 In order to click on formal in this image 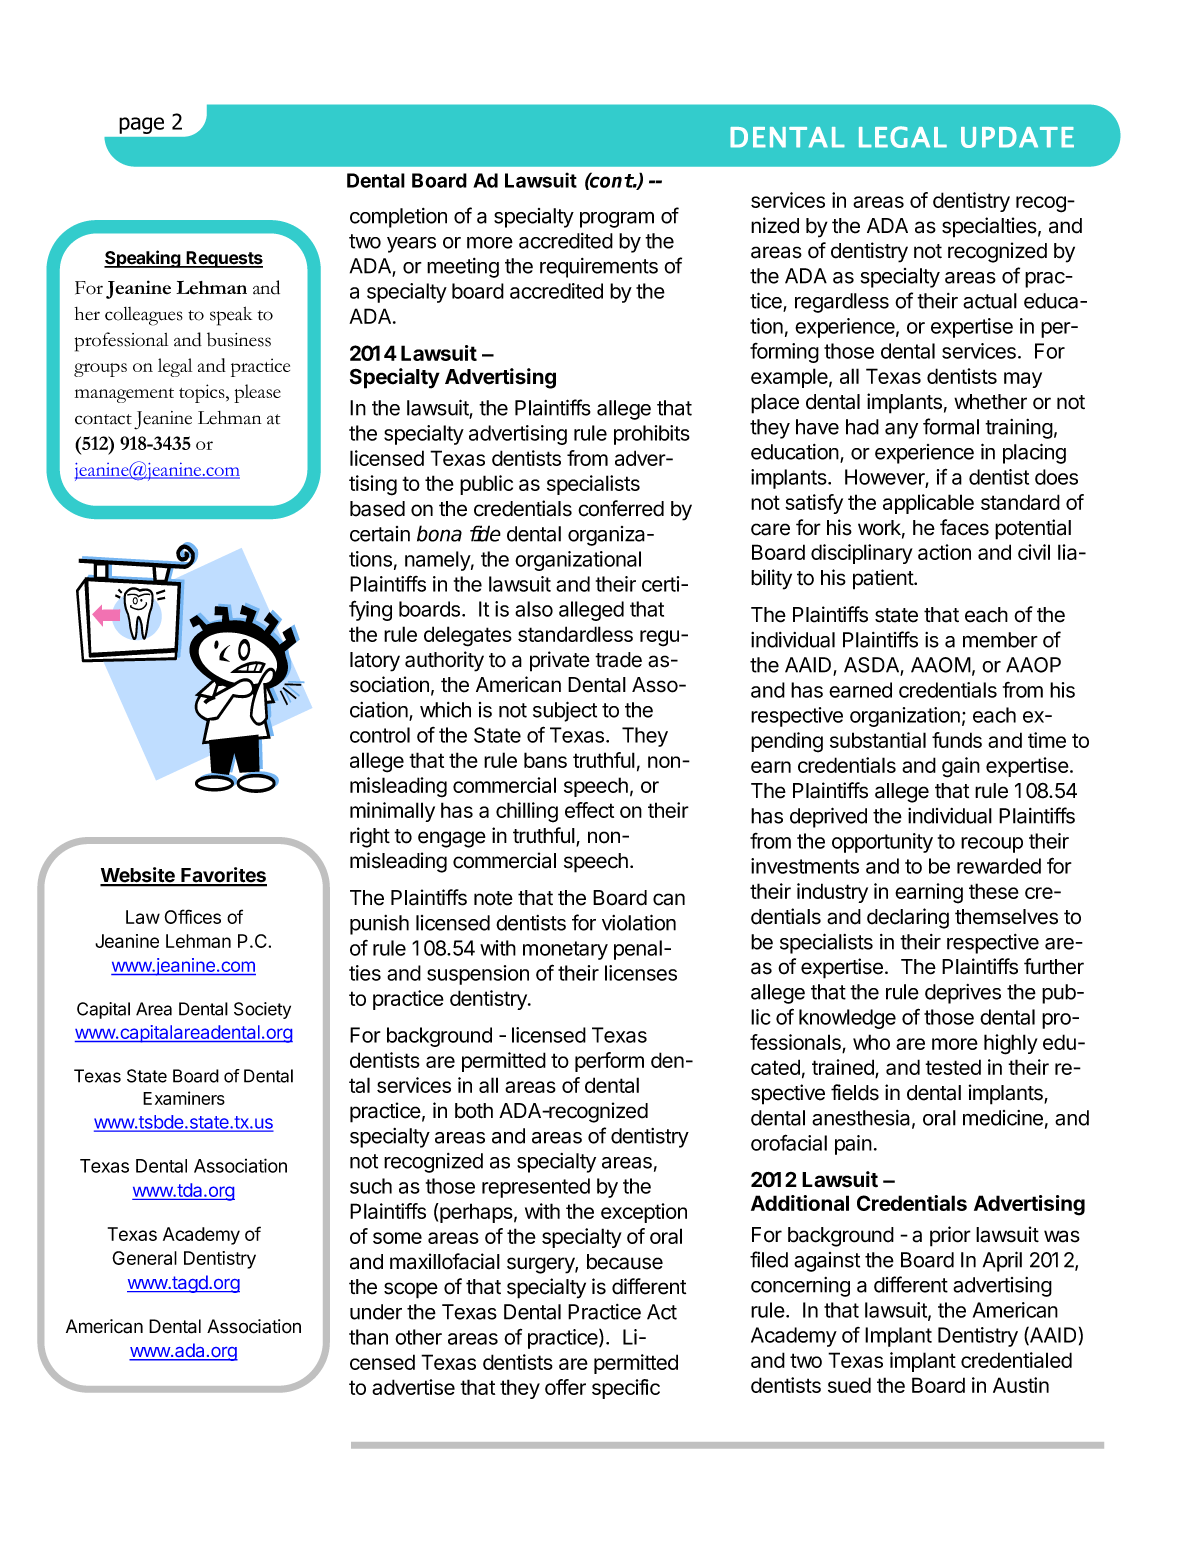, I will do `click(951, 426)`.
